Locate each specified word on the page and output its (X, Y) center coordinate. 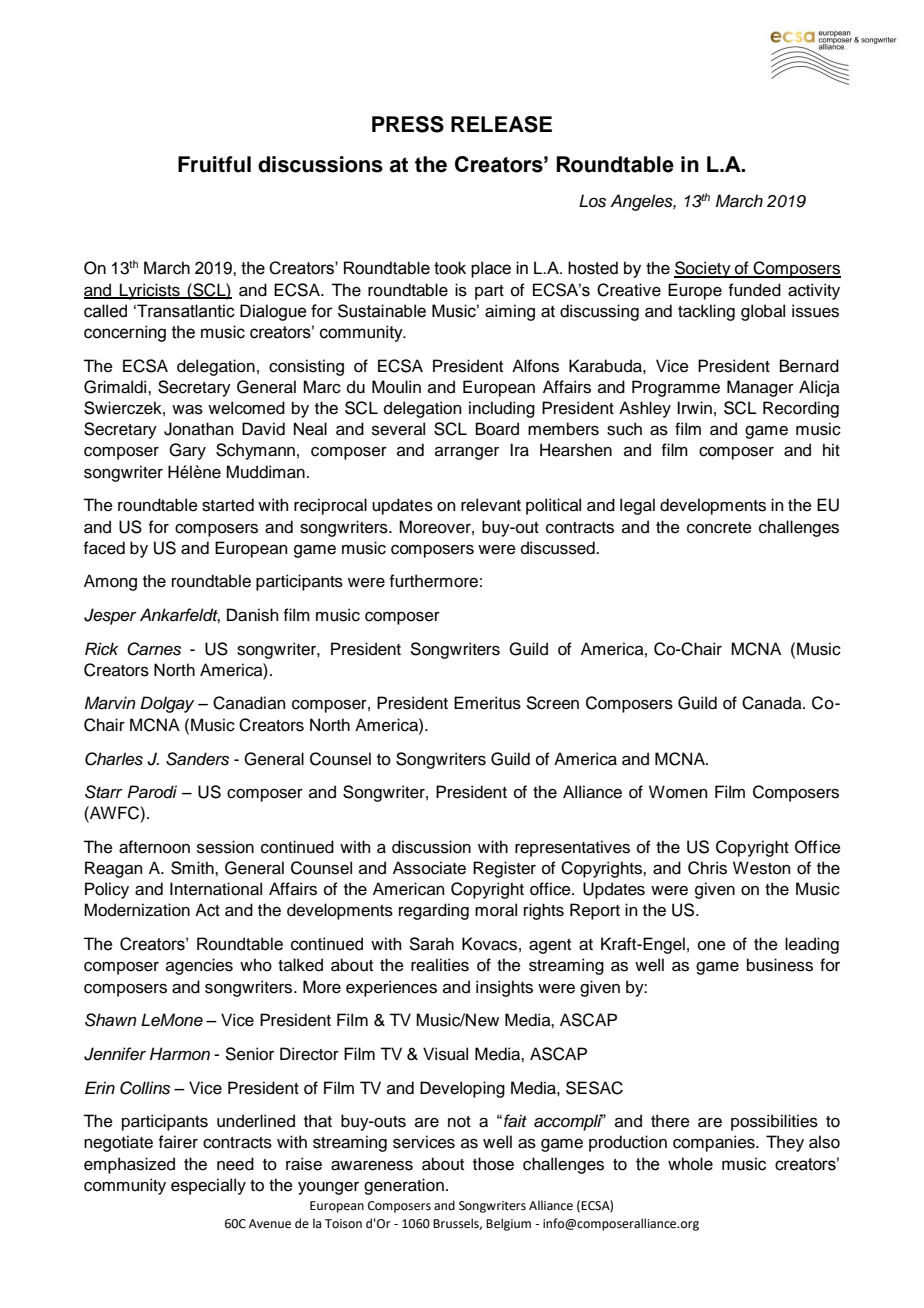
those (493, 1164)
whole (690, 1164)
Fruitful (214, 164)
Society (703, 269)
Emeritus (487, 703)
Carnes (154, 649)
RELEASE (501, 124)
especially (208, 1186)
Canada (773, 703)
